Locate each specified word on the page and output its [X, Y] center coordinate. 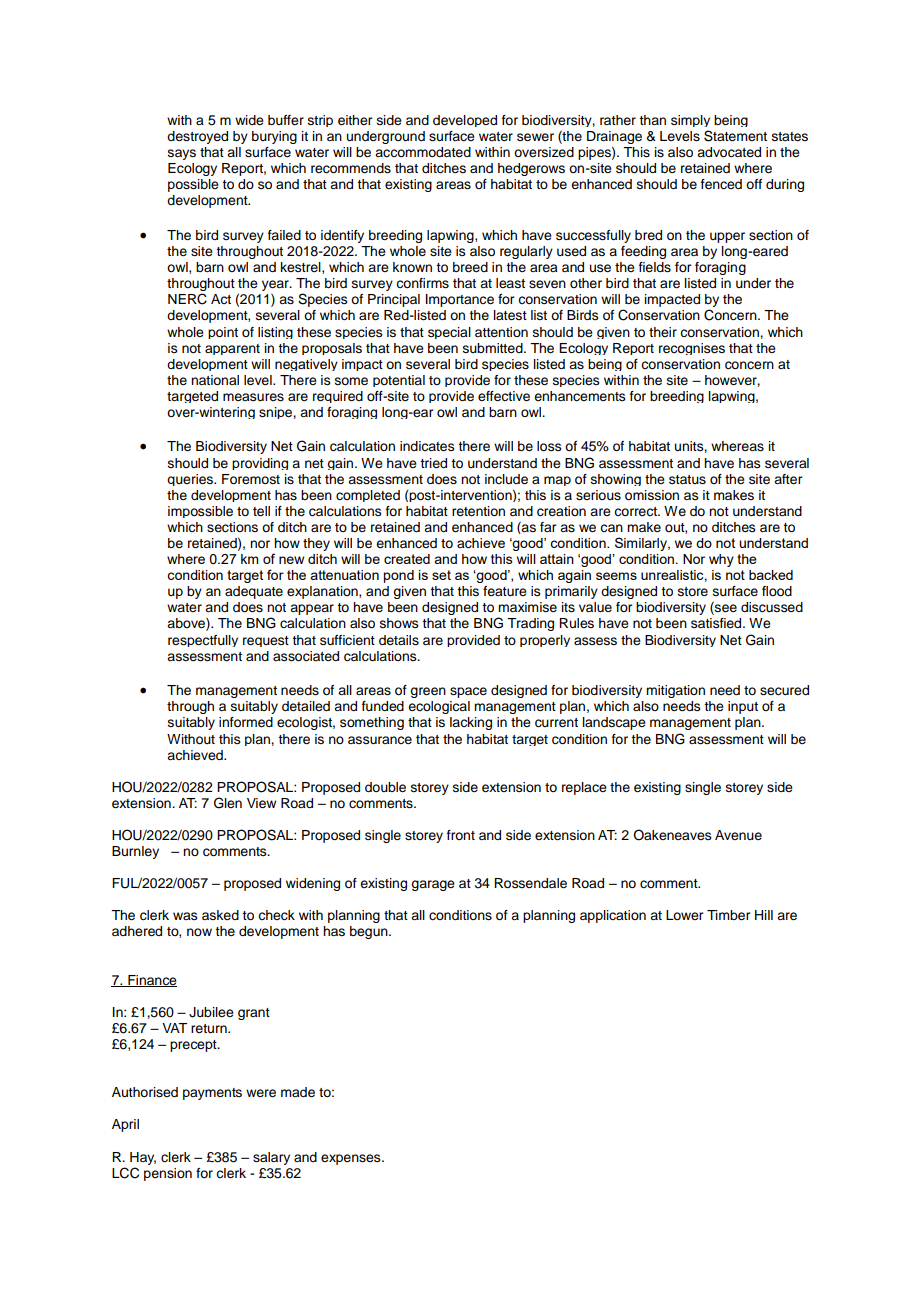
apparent [232, 349]
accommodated [423, 152]
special [449, 333]
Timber [728, 915]
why [721, 560]
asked [220, 915]
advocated [729, 152]
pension [168, 1174]
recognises [692, 349]
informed [246, 722]
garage [433, 885]
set [441, 575]
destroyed [197, 137]
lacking [471, 723]
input [743, 707]
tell [261, 511]
